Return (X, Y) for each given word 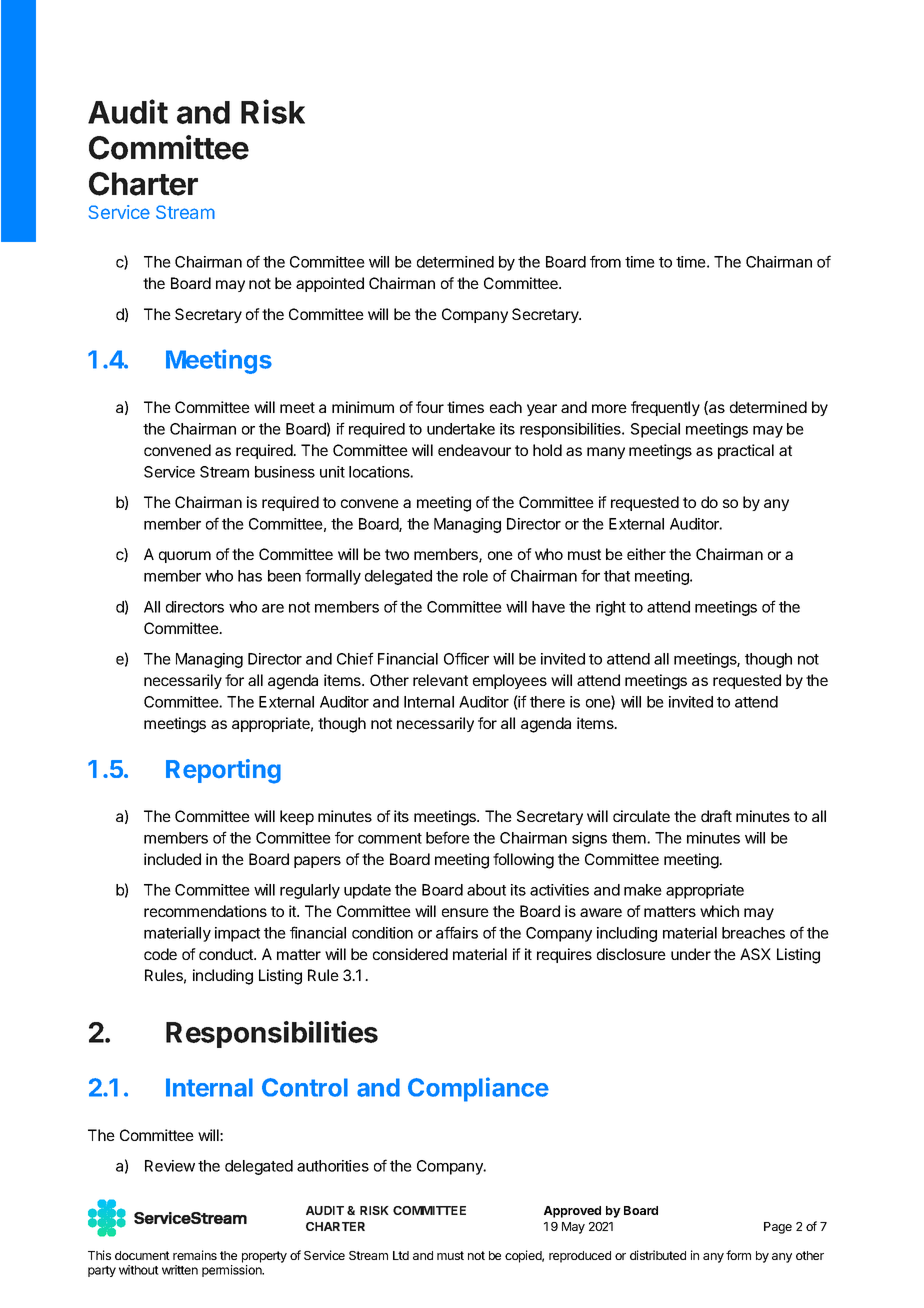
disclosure (631, 954)
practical (746, 451)
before (448, 837)
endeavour (474, 450)
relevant (440, 680)
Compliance (478, 1089)
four (430, 407)
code (160, 954)
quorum (185, 557)
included (172, 859)
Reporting (223, 771)
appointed (330, 284)
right (611, 608)
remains (195, 1255)
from (605, 261)
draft (716, 816)
